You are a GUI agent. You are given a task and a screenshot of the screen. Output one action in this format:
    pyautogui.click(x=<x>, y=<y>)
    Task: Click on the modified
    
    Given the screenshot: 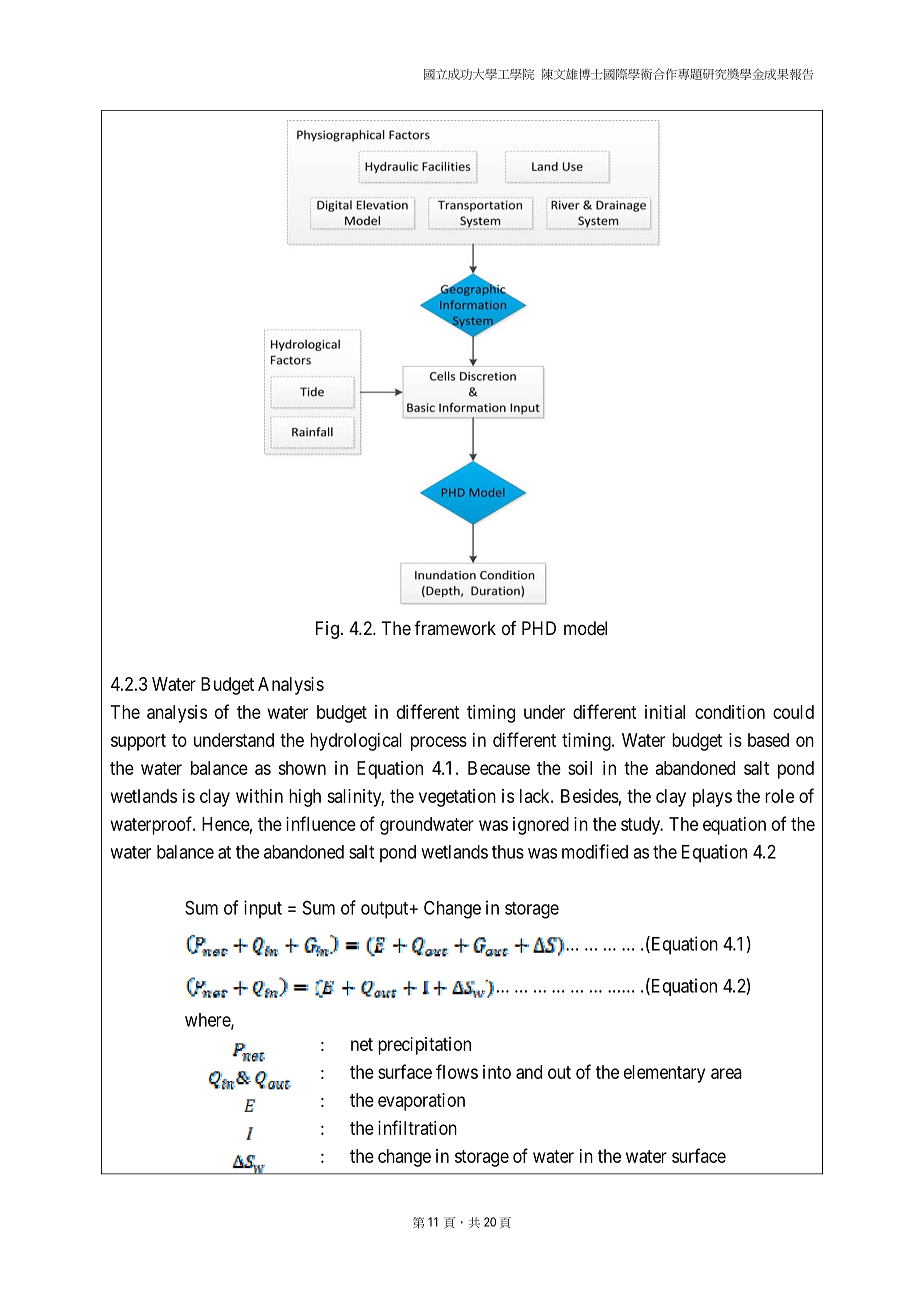 What is the action you would take?
    pyautogui.click(x=595, y=851)
